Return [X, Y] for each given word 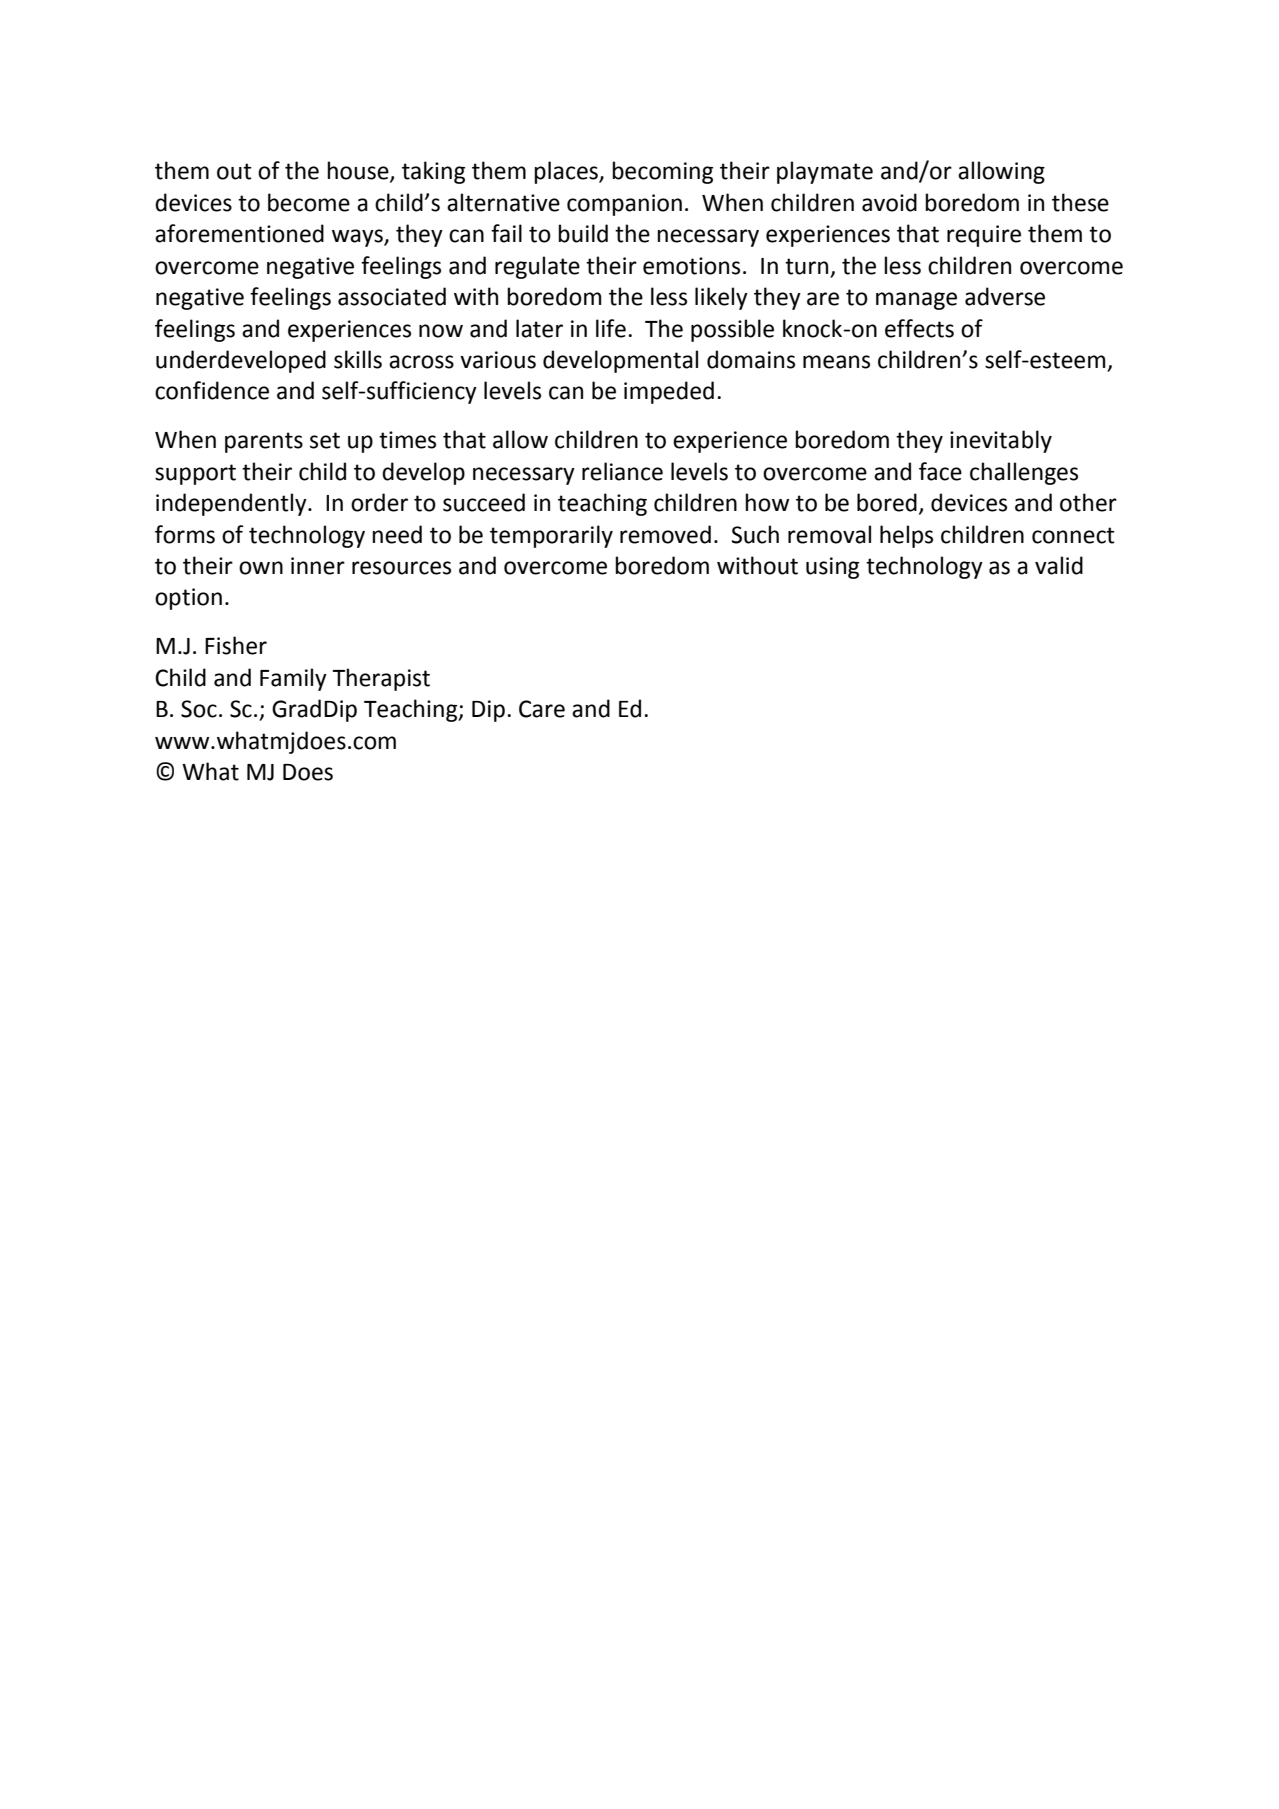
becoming [662, 172]
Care [542, 709]
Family [293, 679]
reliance [622, 471]
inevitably [1001, 441]
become [309, 202]
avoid [889, 202]
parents [264, 442]
